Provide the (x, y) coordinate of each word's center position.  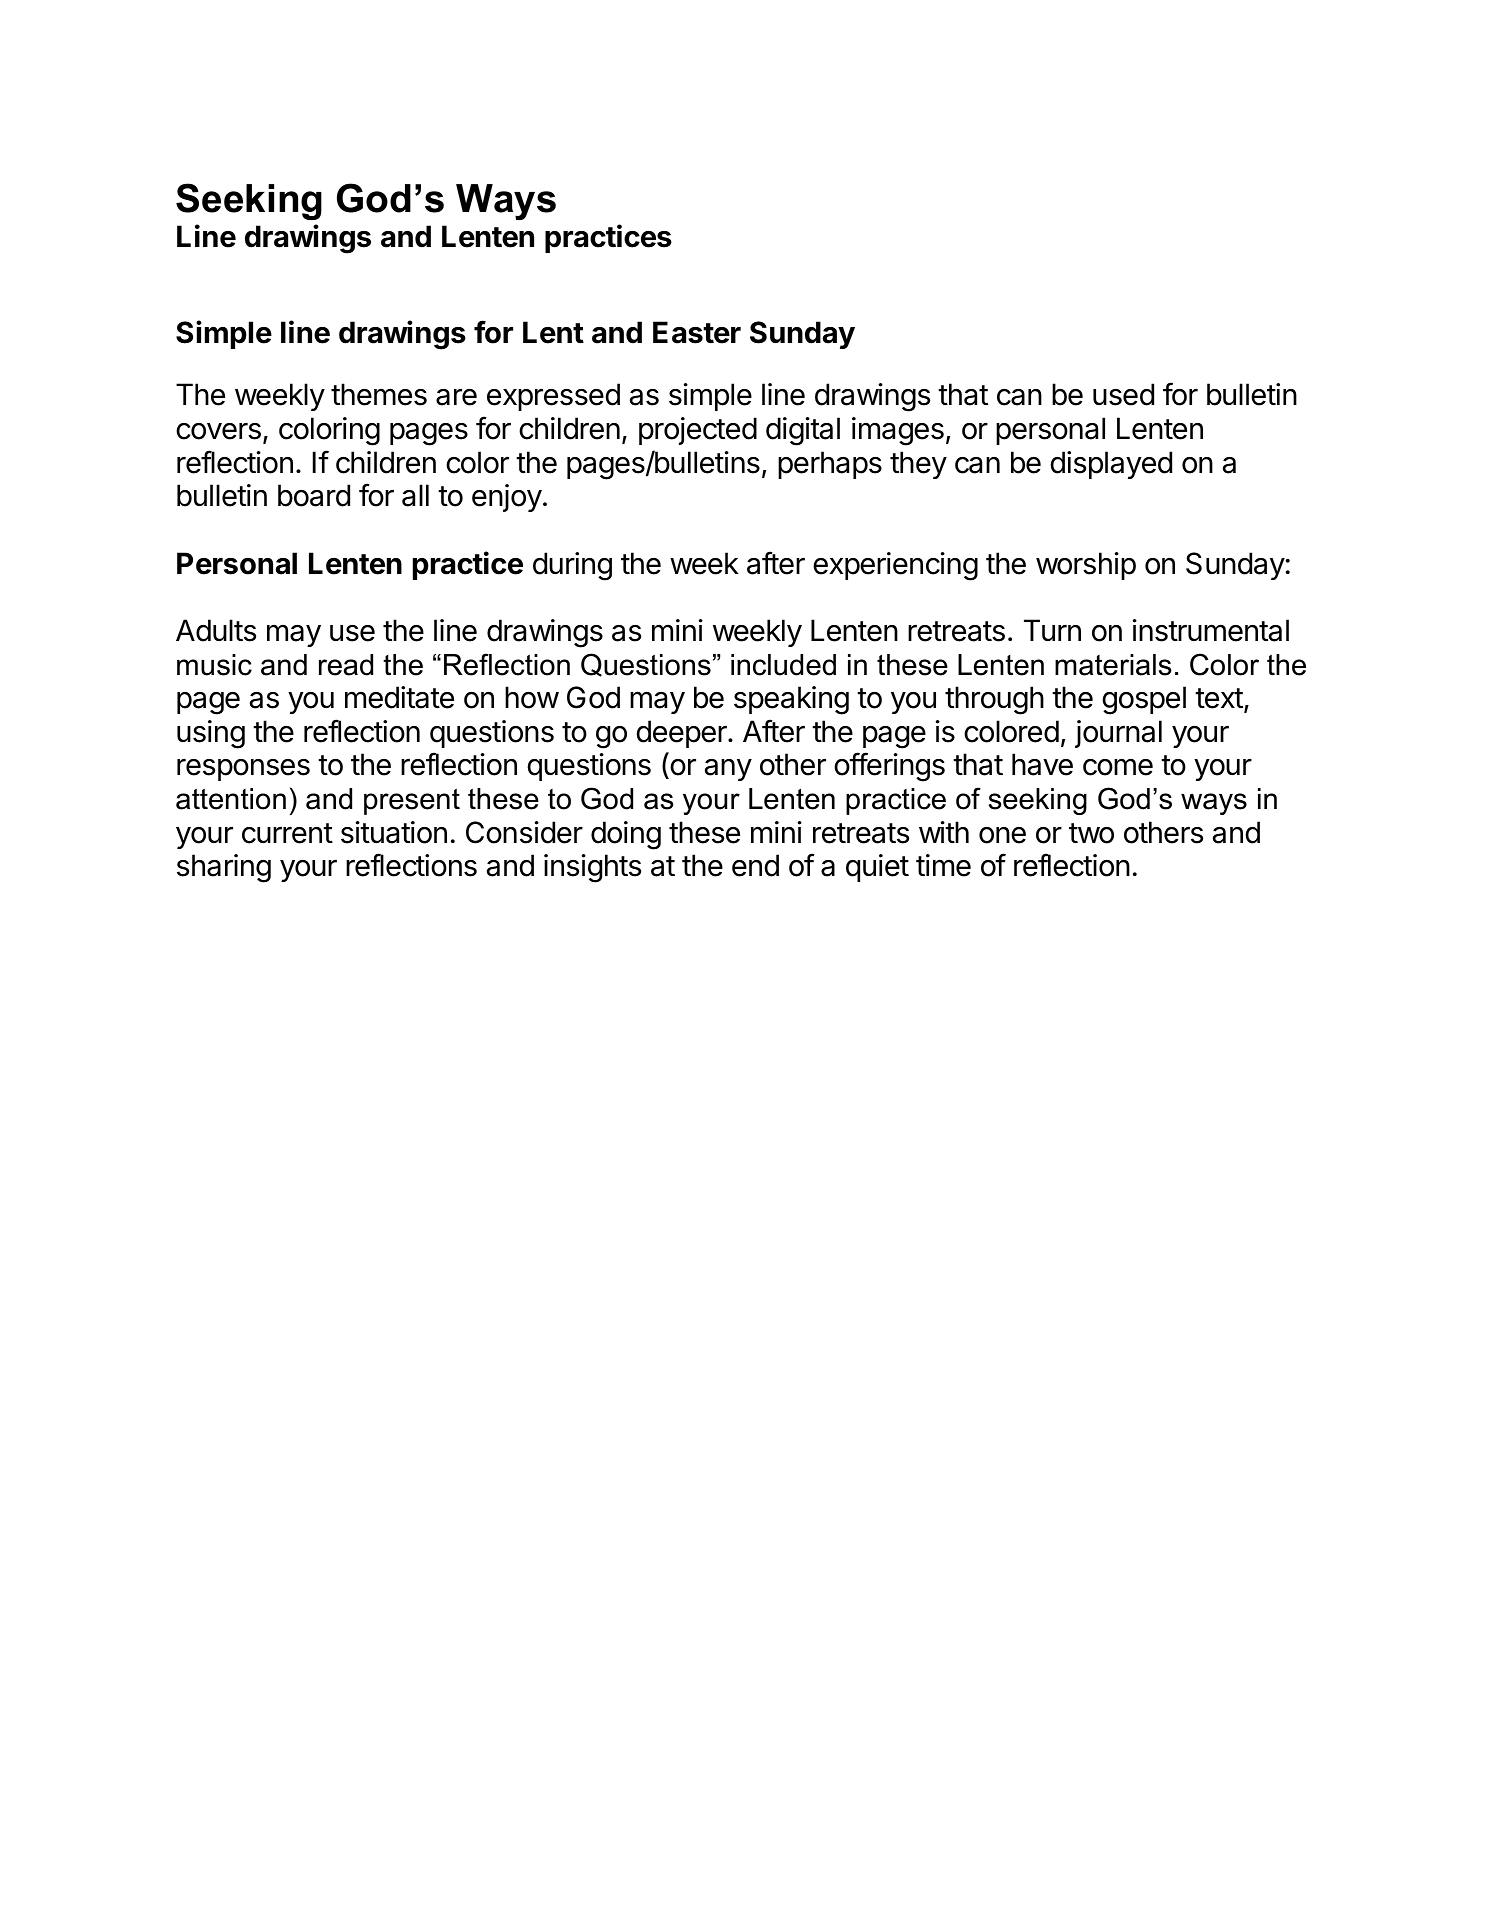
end (755, 865)
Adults (216, 630)
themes (379, 394)
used (1123, 394)
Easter (697, 332)
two (1091, 833)
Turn (1052, 630)
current (287, 833)
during (572, 566)
